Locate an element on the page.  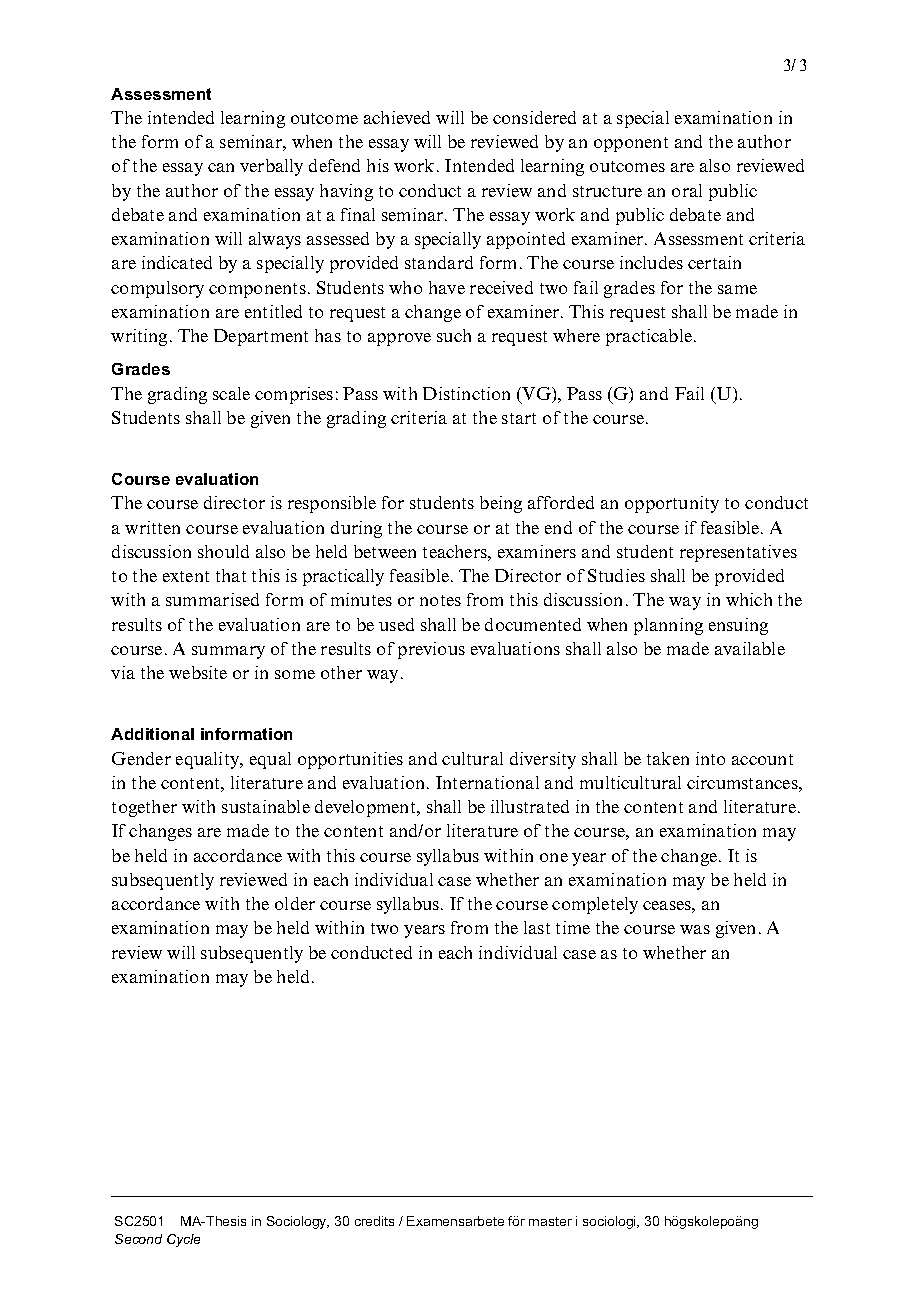
can is located at coordinates (221, 167).
